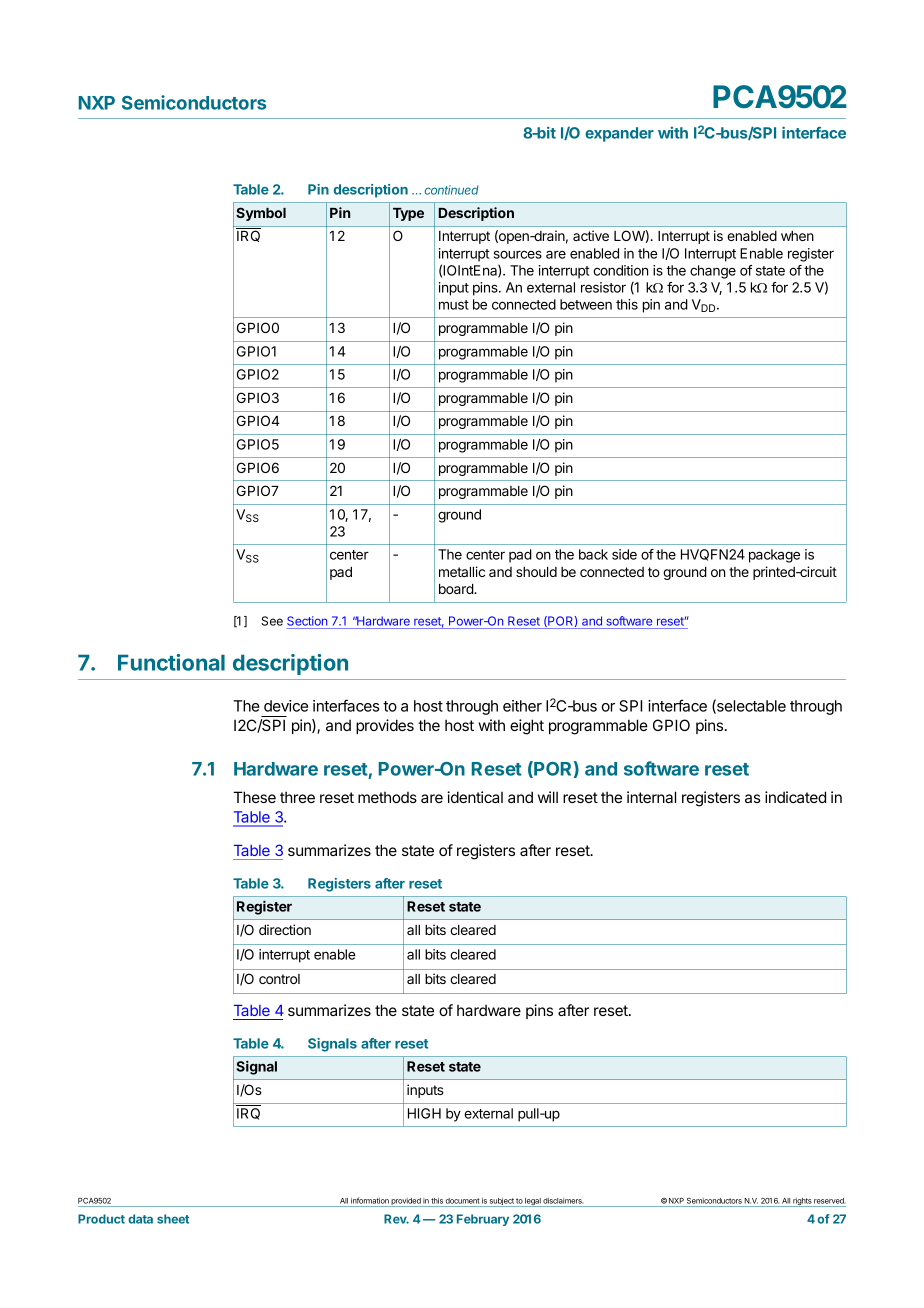  I want to click on package, so click(774, 556).
